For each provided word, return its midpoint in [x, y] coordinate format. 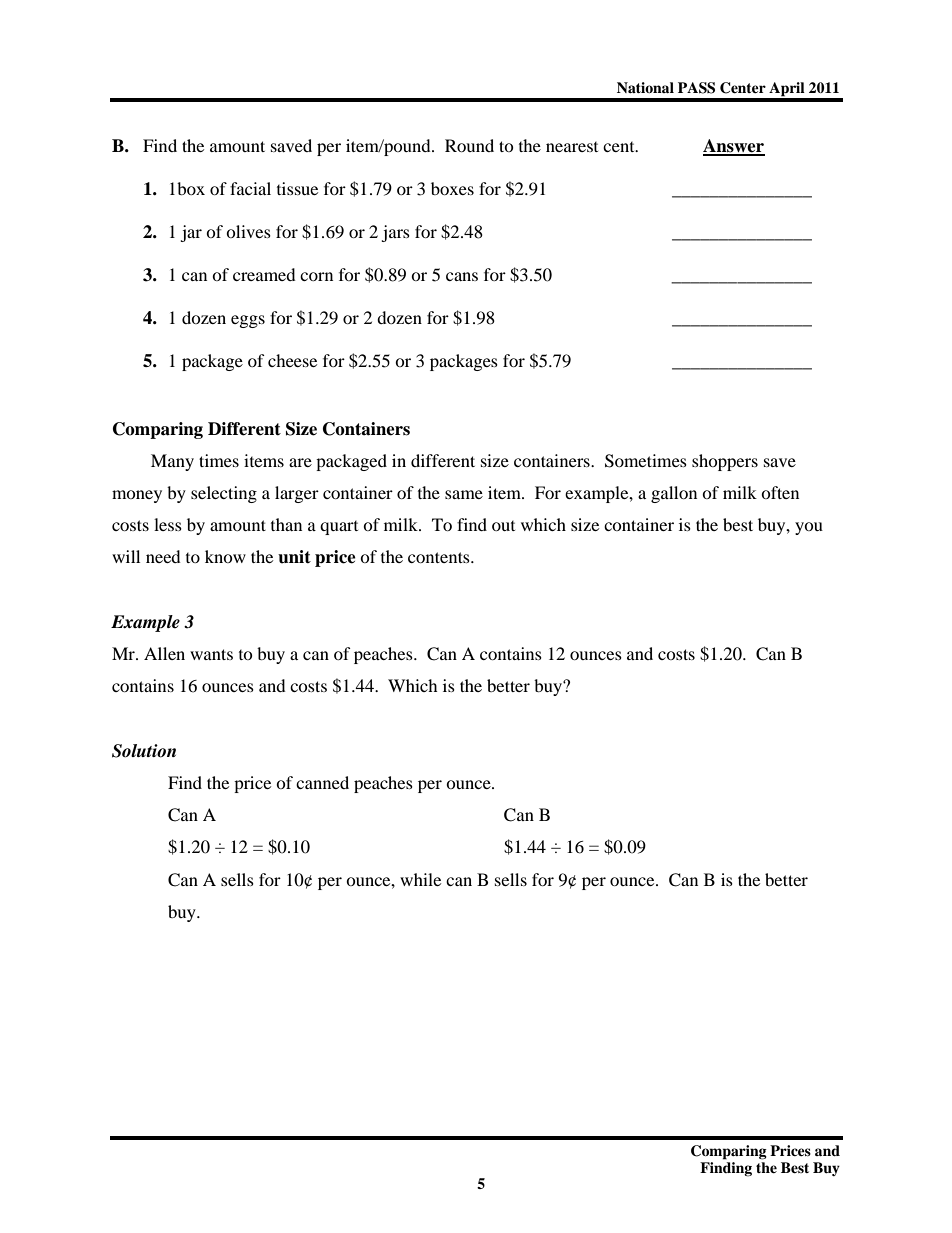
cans [462, 276]
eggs [248, 321]
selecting [224, 494]
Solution [144, 751]
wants [211, 654]
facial [250, 188]
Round [469, 145]
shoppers [725, 462]
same [464, 494]
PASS [696, 88]
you [809, 528]
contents [440, 557]
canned [322, 782]
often [780, 492]
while [420, 879]
